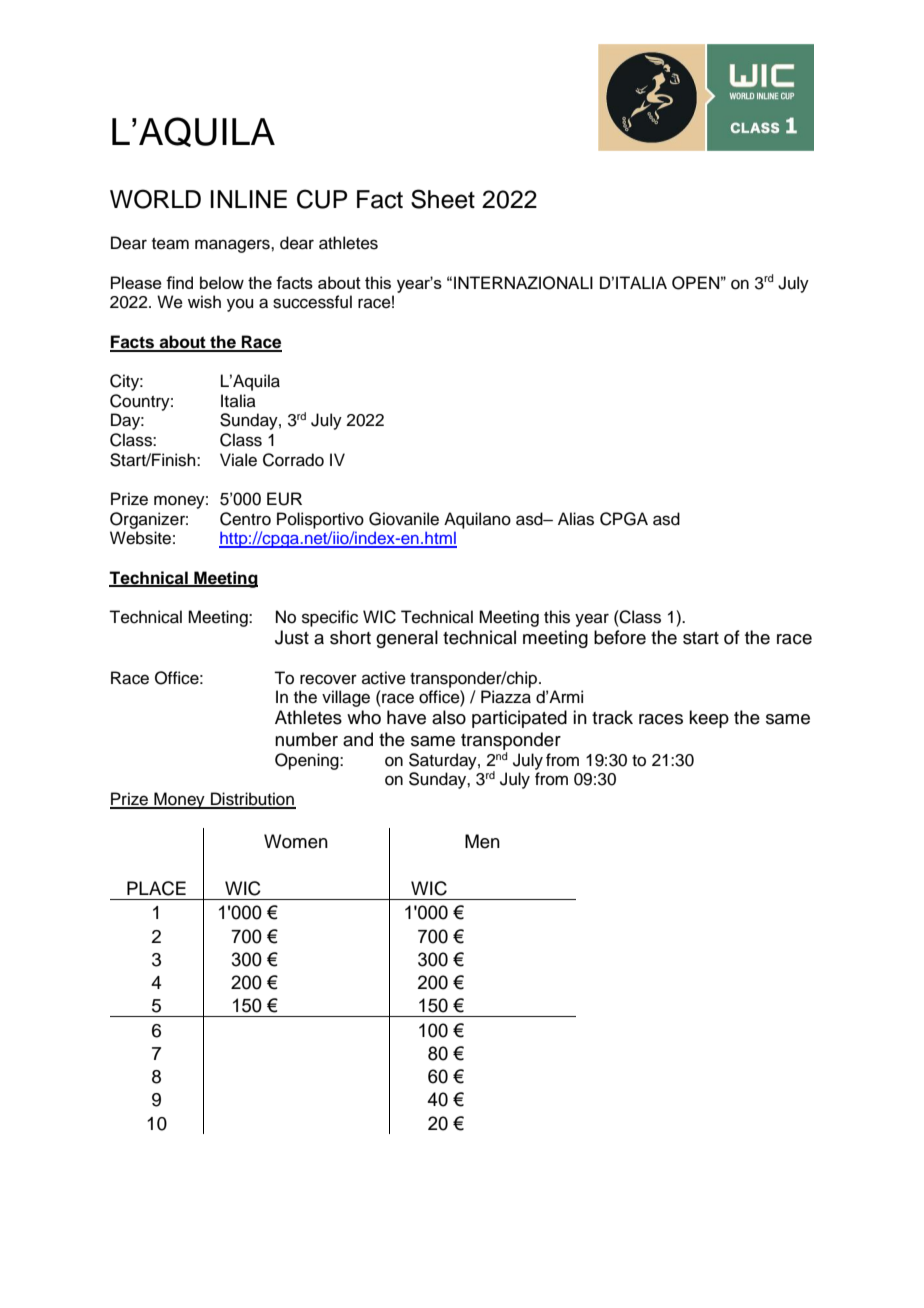  What do you see at coordinates (322, 199) in the screenshot?
I see `CUP` at bounding box center [322, 199].
